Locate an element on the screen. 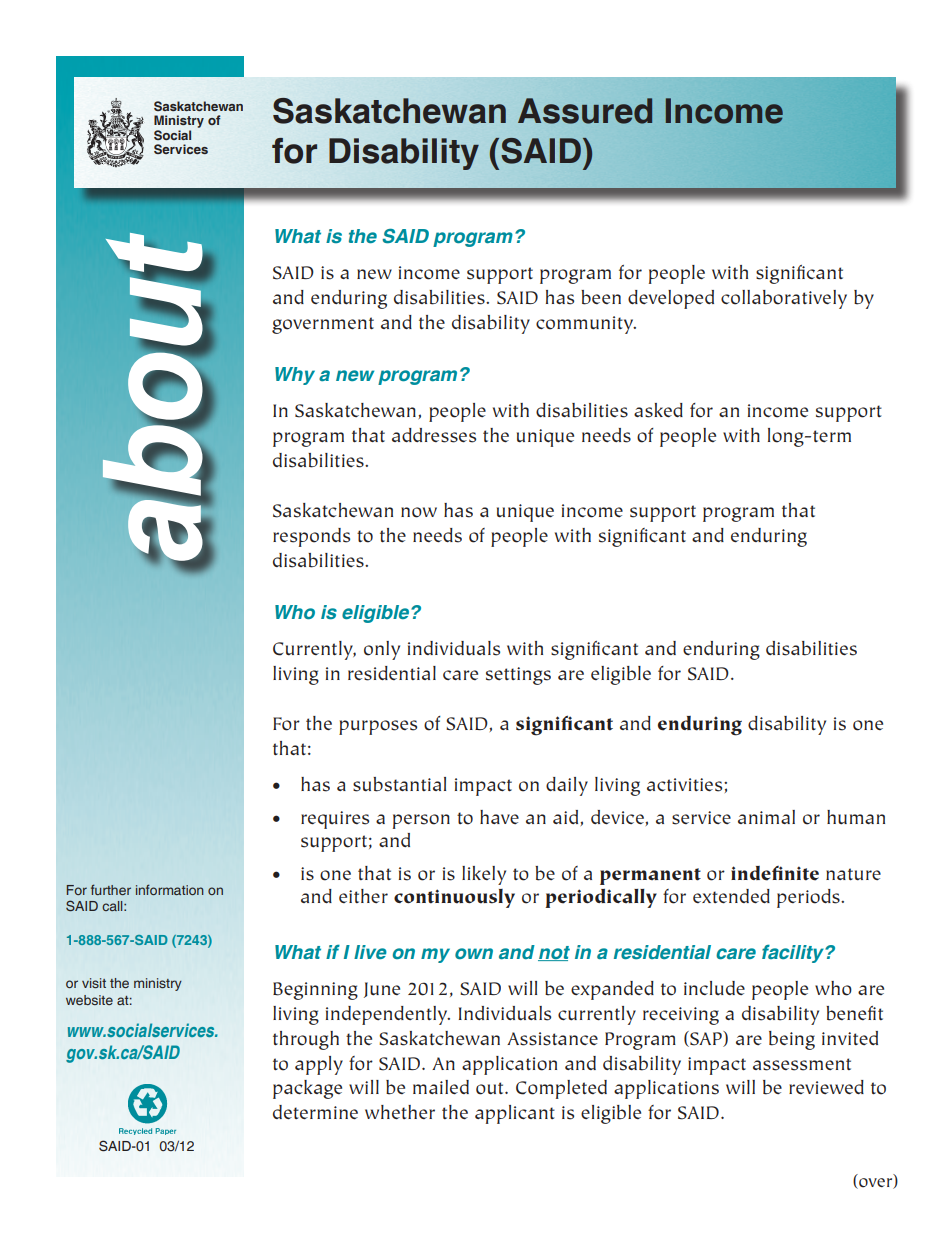 The image size is (952, 1233). settings is located at coordinates (518, 676).
